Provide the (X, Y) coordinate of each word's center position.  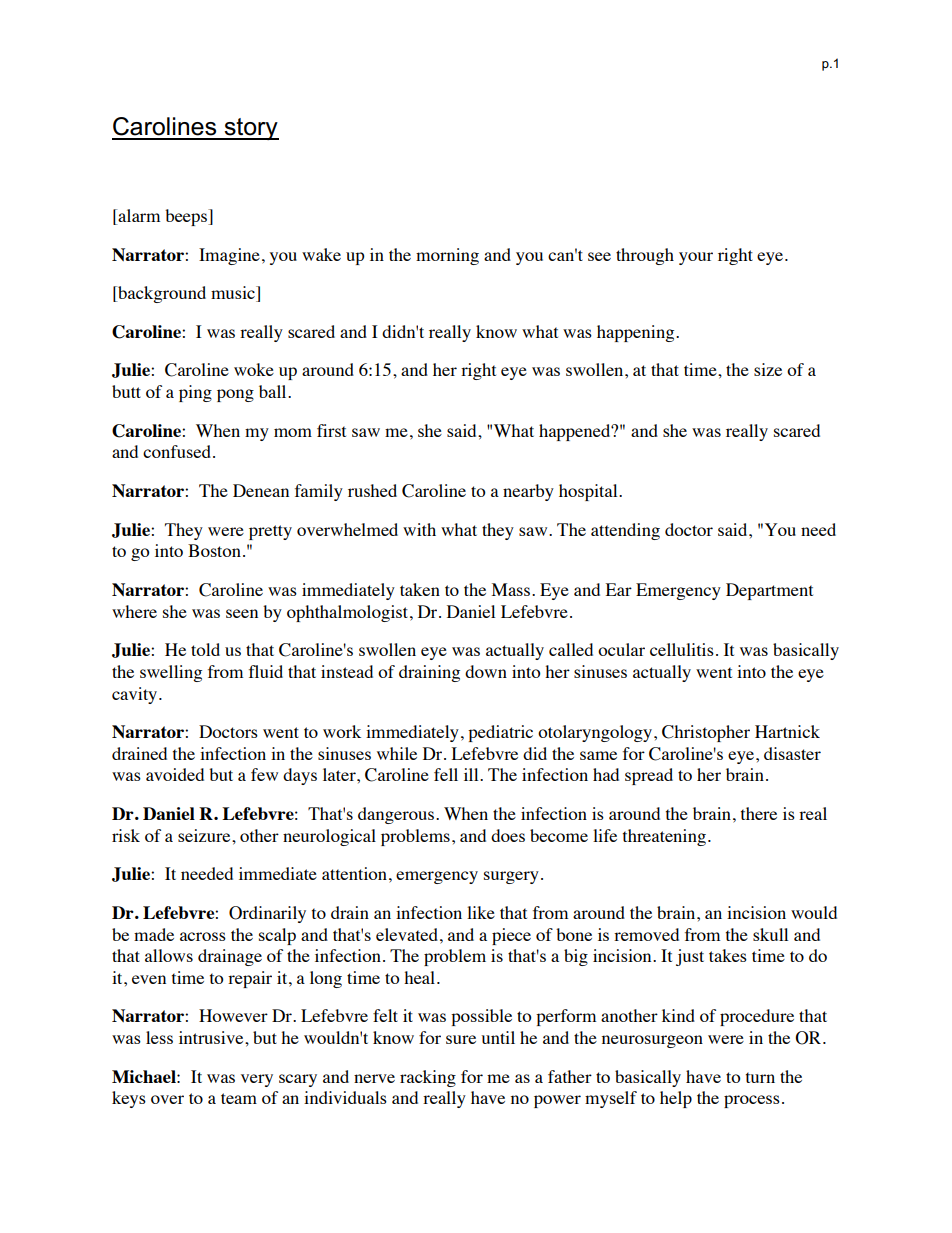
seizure (205, 835)
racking (428, 1078)
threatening (664, 837)
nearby (528, 492)
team (239, 1098)
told (205, 649)
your (696, 258)
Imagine (229, 256)
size (768, 369)
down (486, 671)
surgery (511, 877)
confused (177, 451)
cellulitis (682, 649)
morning (447, 256)
